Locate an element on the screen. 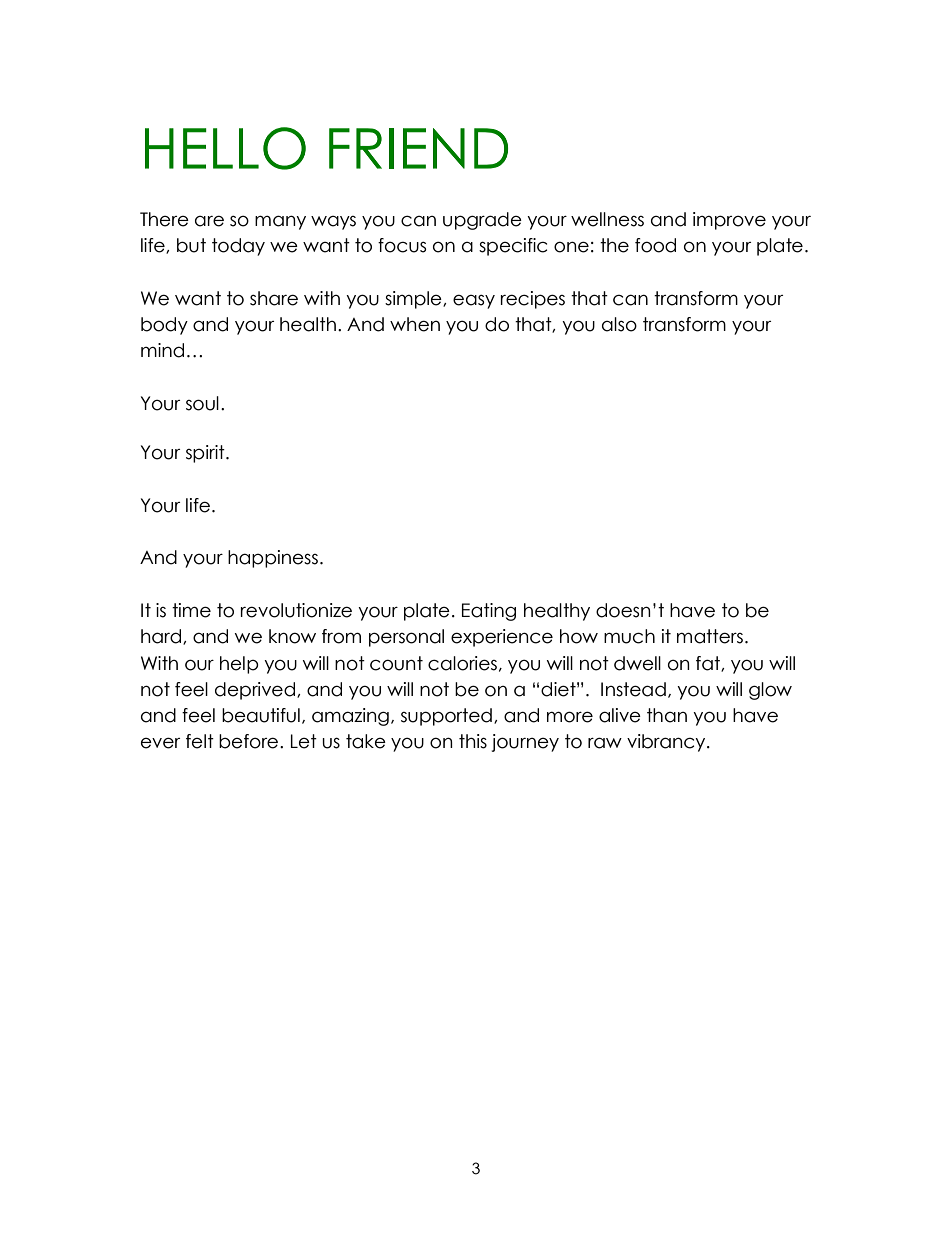 The width and height of the screenshot is (952, 1233). food is located at coordinates (655, 245).
